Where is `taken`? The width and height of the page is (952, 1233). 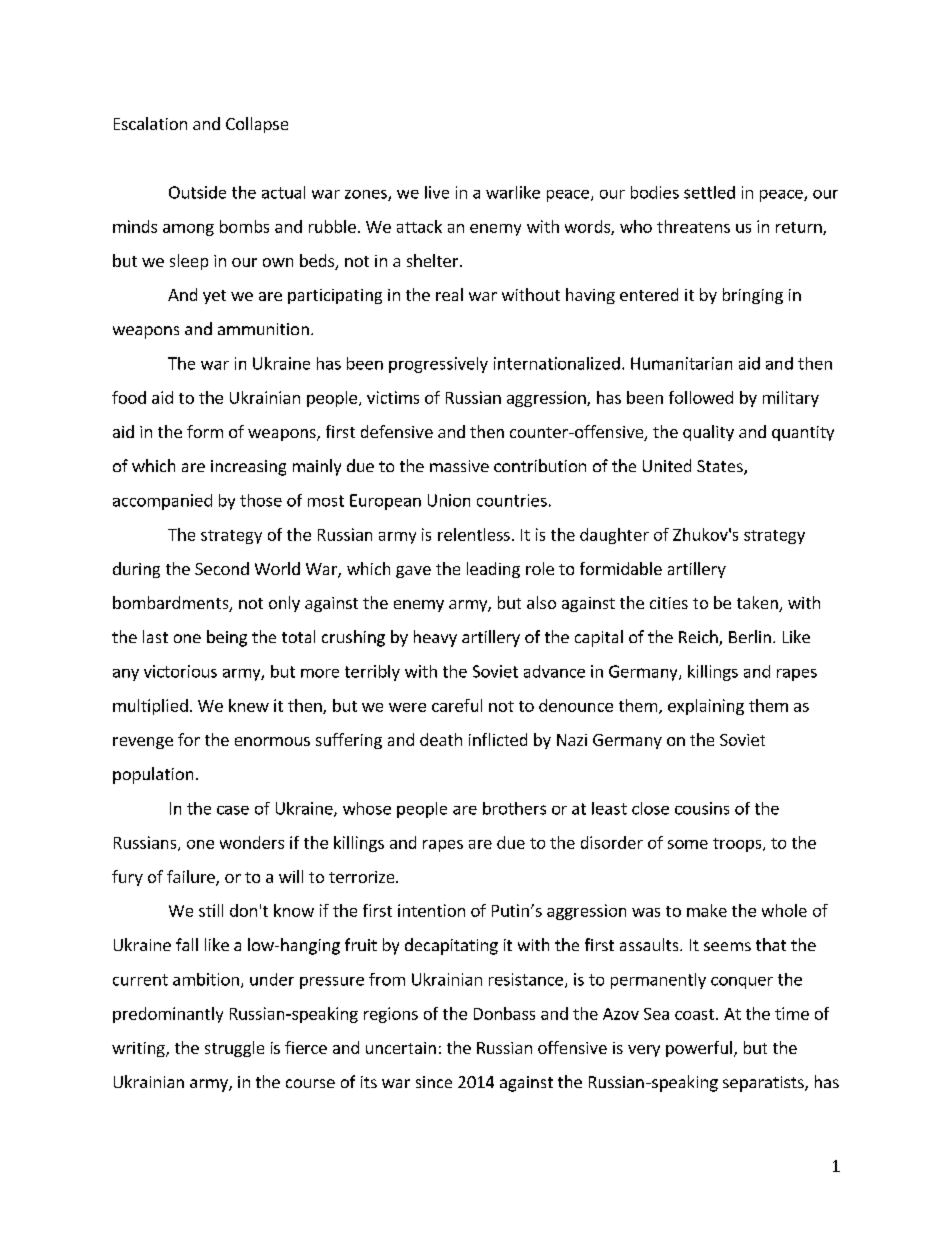 taken is located at coordinates (758, 604).
